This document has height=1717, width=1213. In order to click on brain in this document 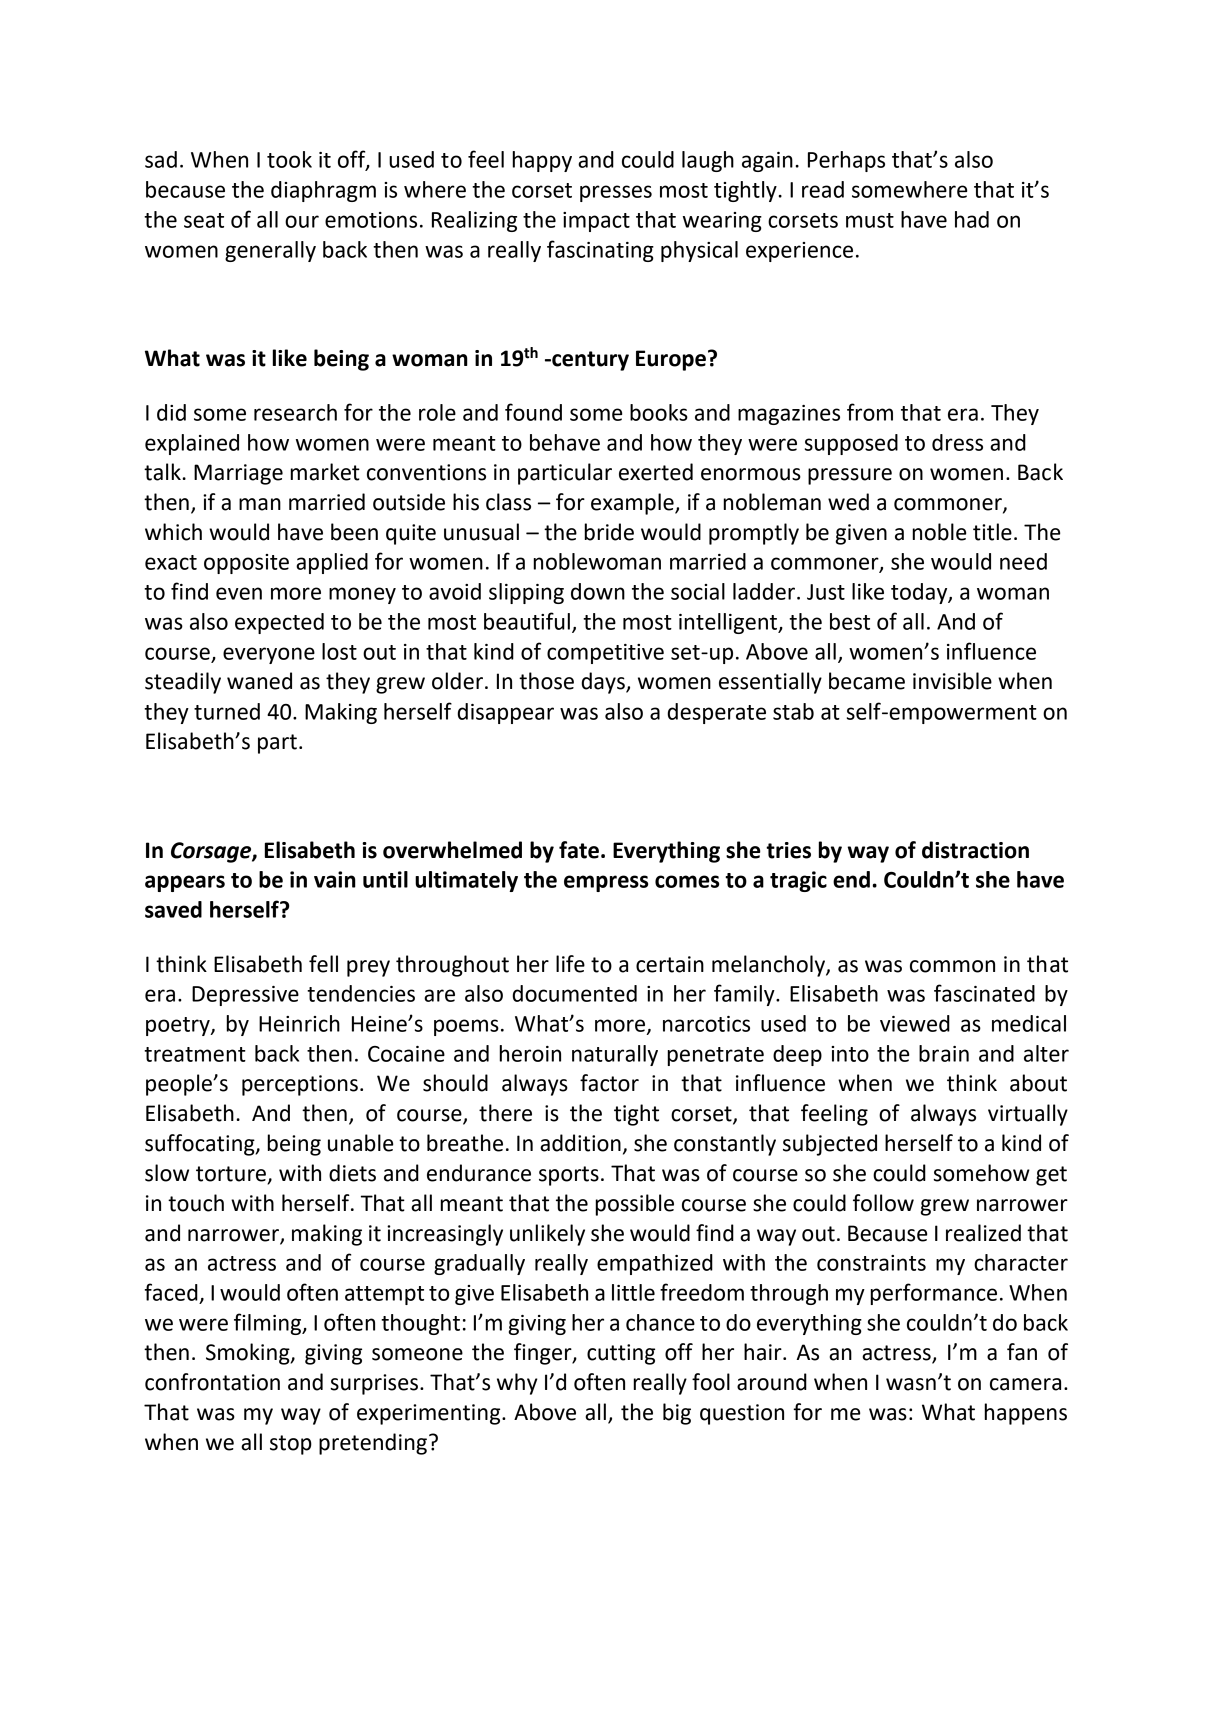, I will do `click(944, 1053)`.
